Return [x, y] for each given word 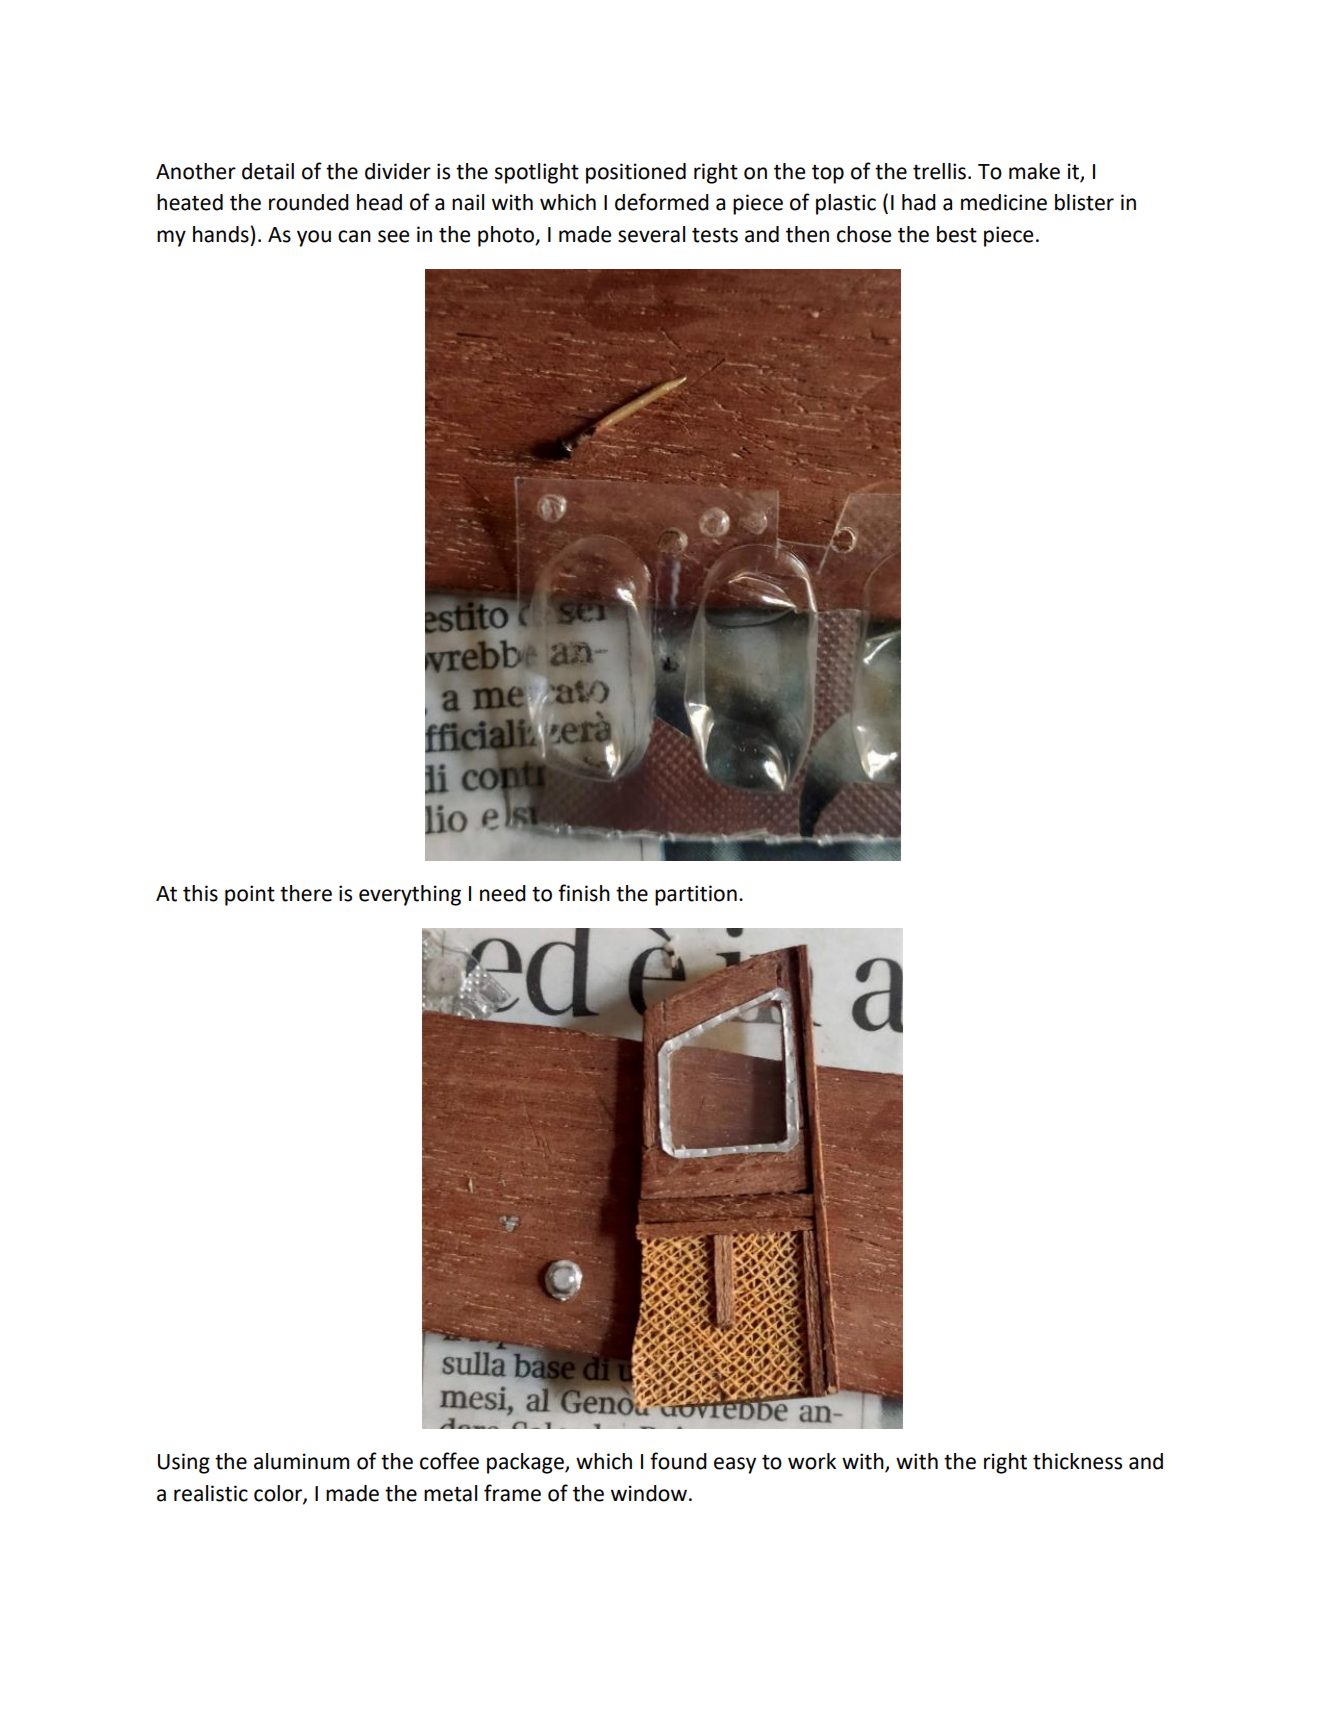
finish [584, 893]
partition [696, 895]
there [306, 893]
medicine [1004, 202]
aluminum [301, 1461]
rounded [309, 202]
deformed [662, 202]
